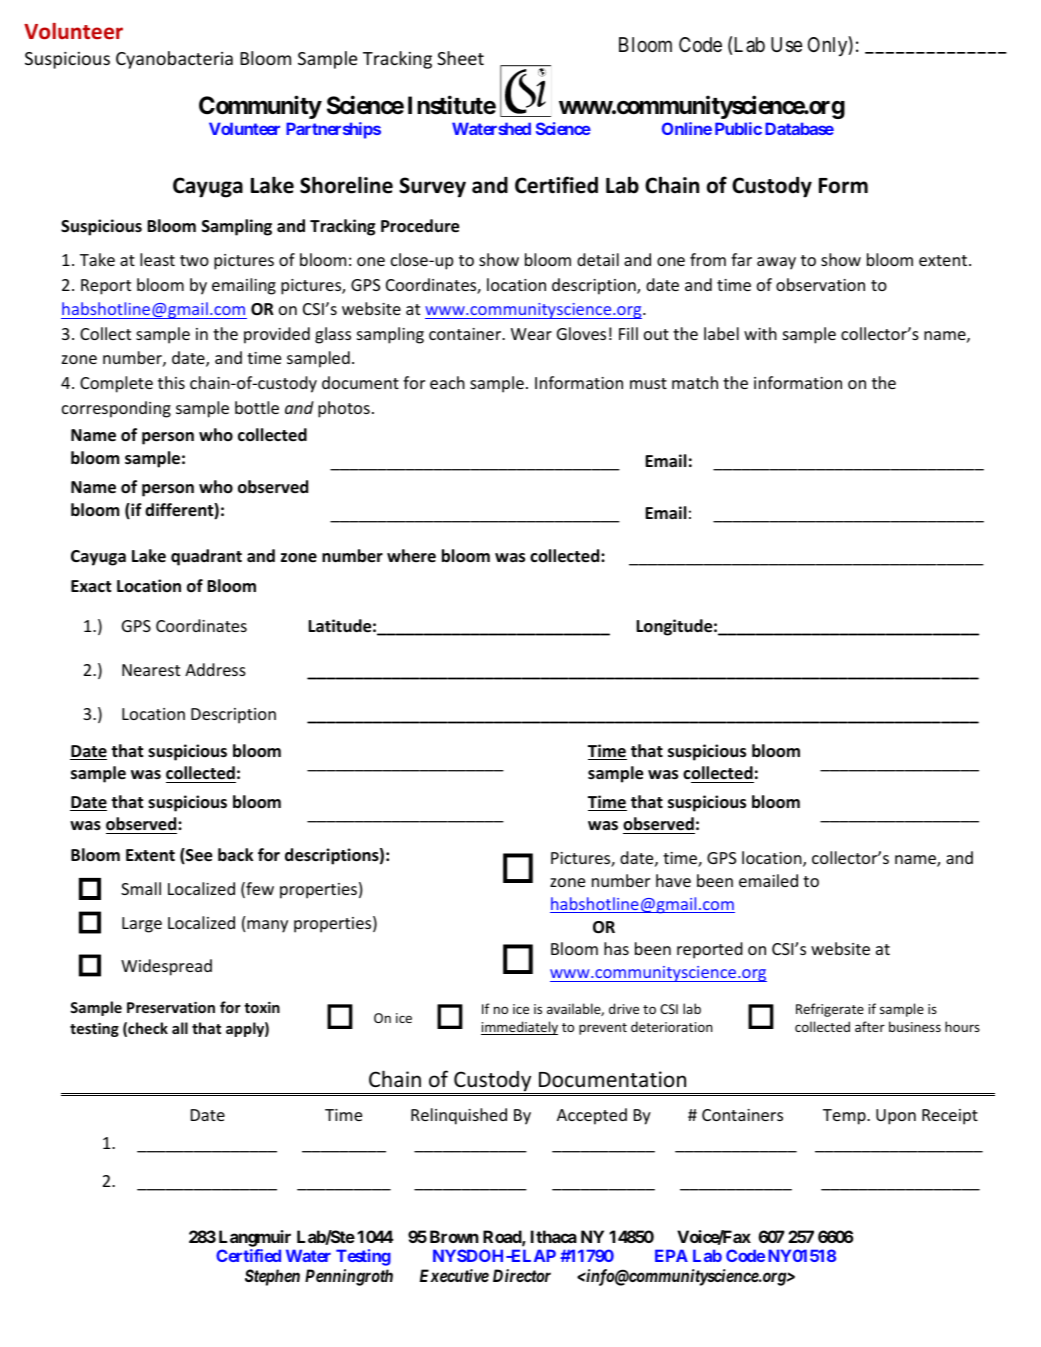  I want to click on Sheet, so click(460, 58).
